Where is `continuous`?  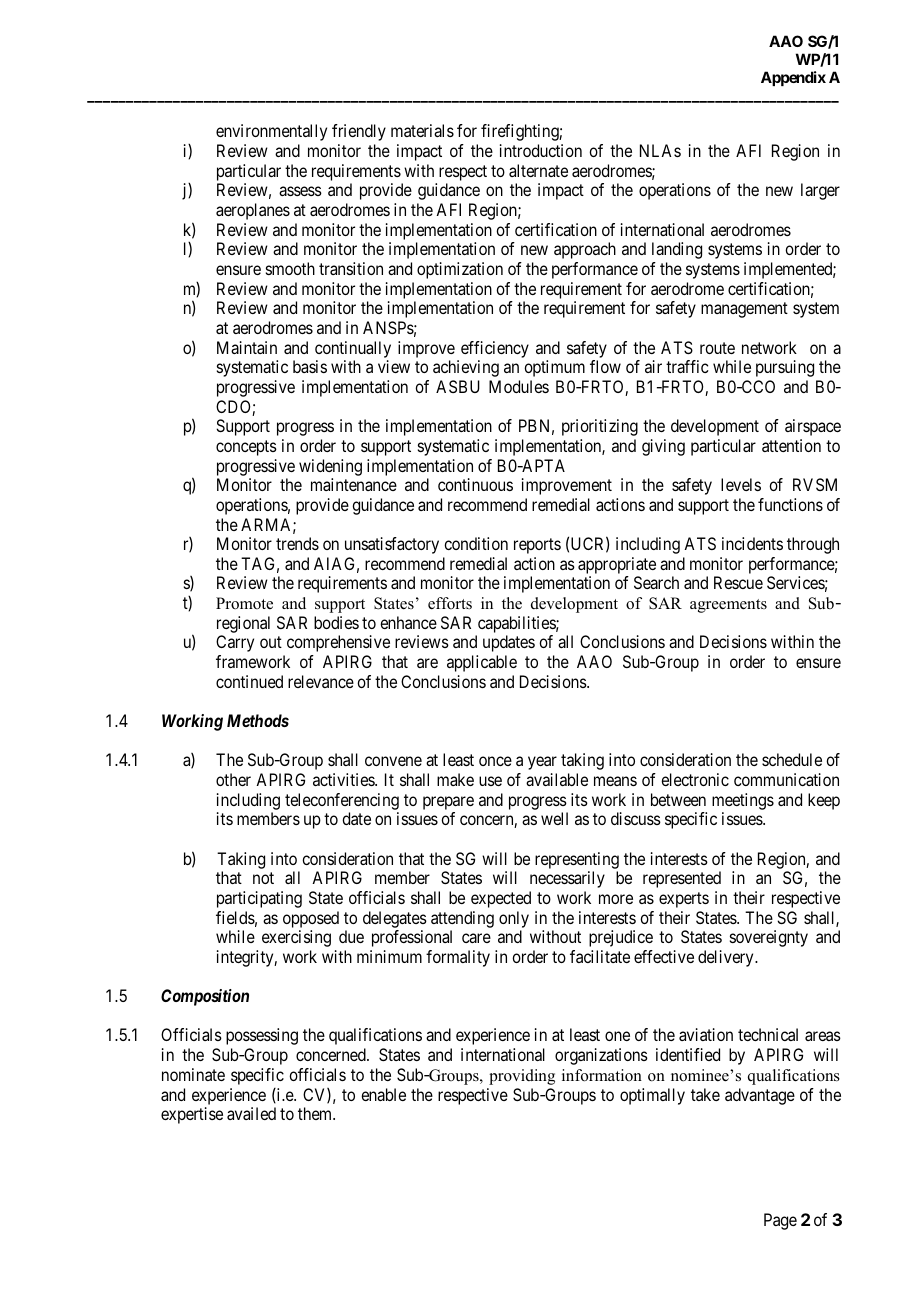 continuous is located at coordinates (475, 484).
